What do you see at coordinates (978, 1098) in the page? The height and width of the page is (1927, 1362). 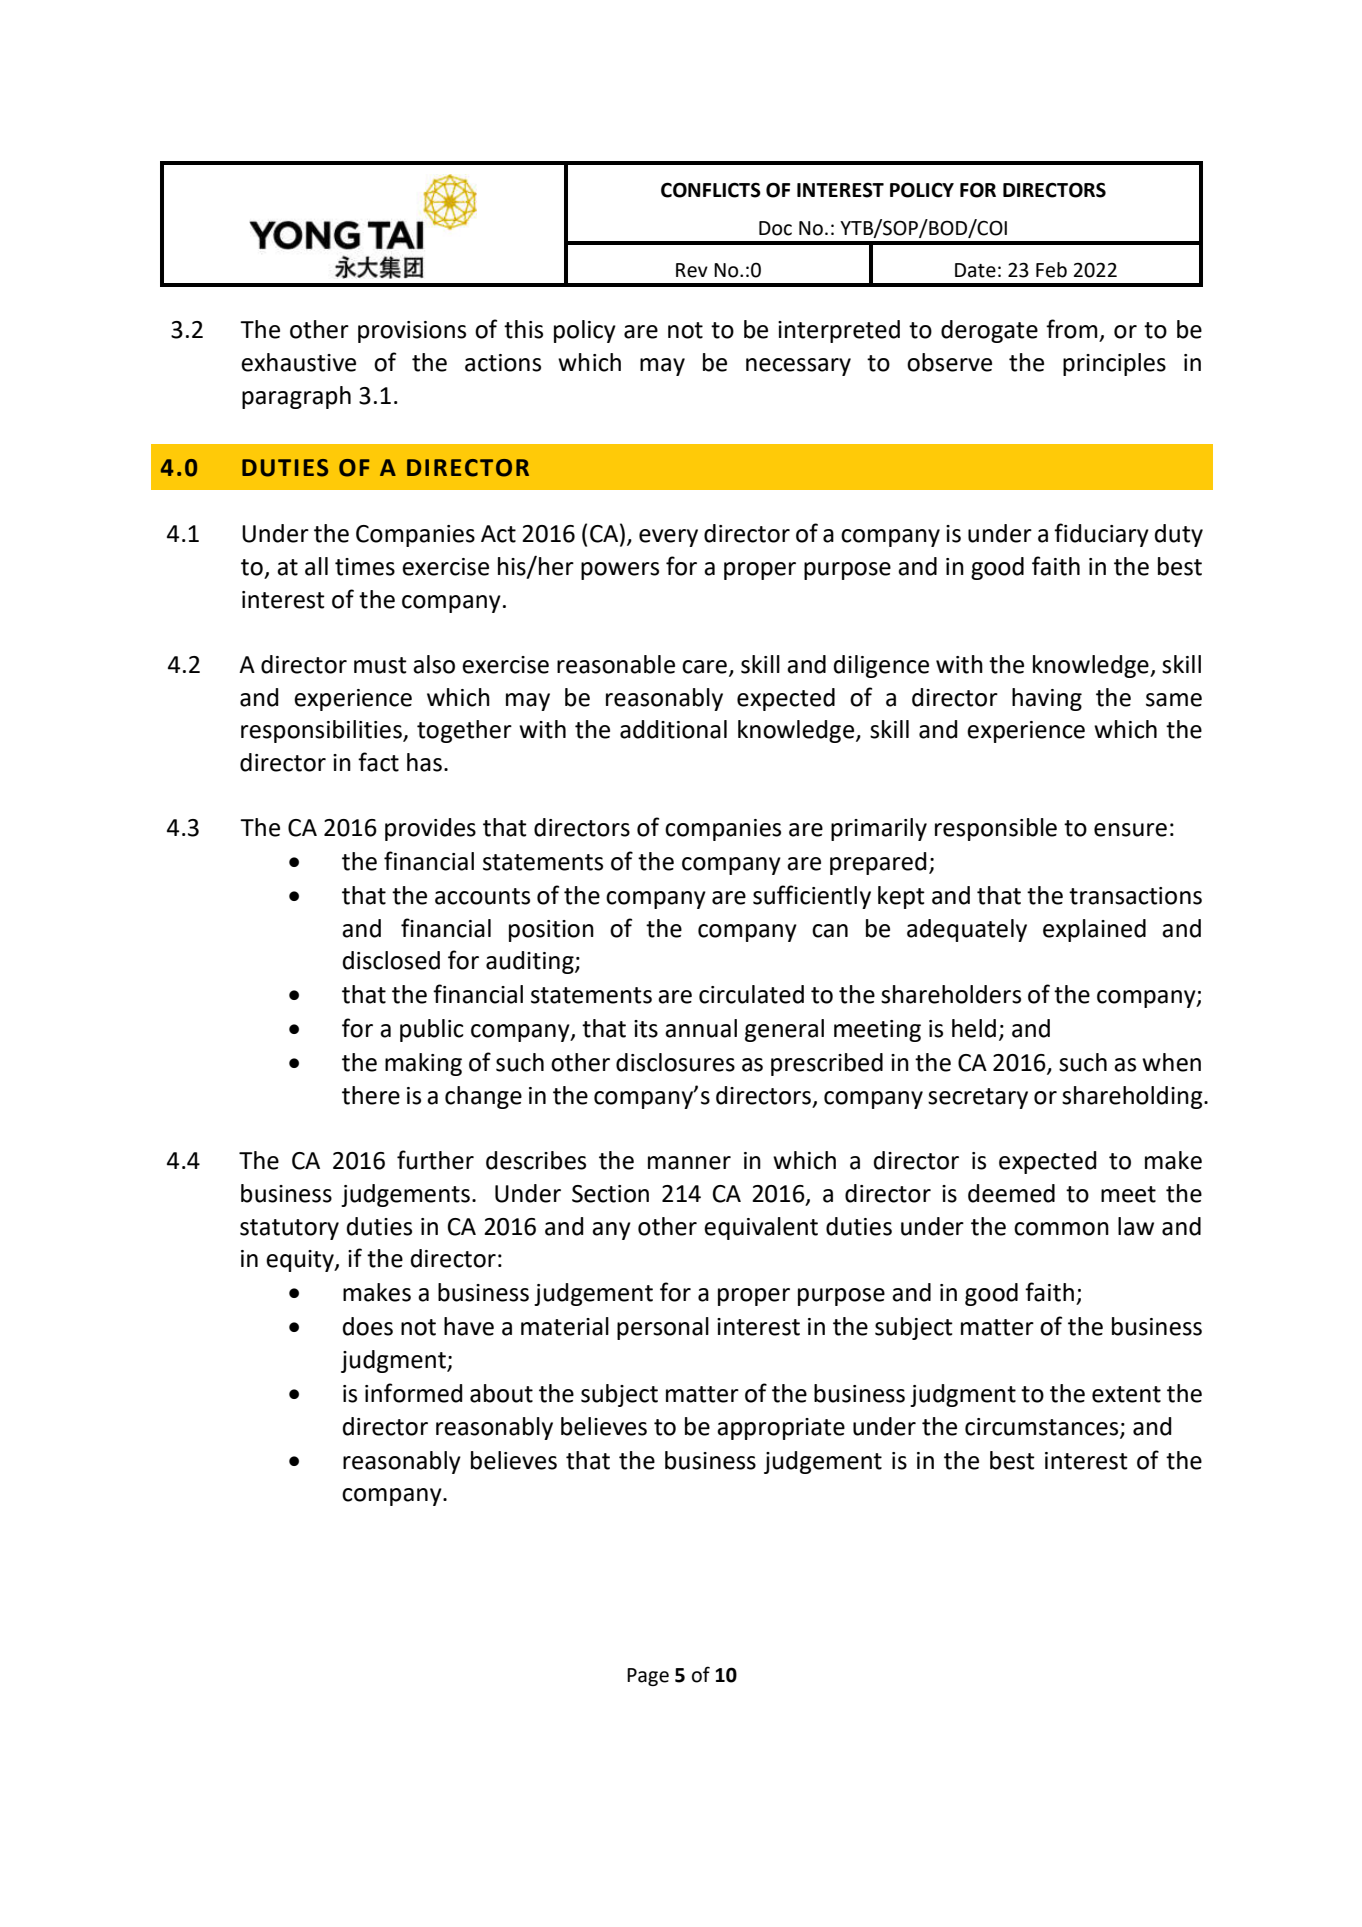 I see `secretary` at bounding box center [978, 1098].
